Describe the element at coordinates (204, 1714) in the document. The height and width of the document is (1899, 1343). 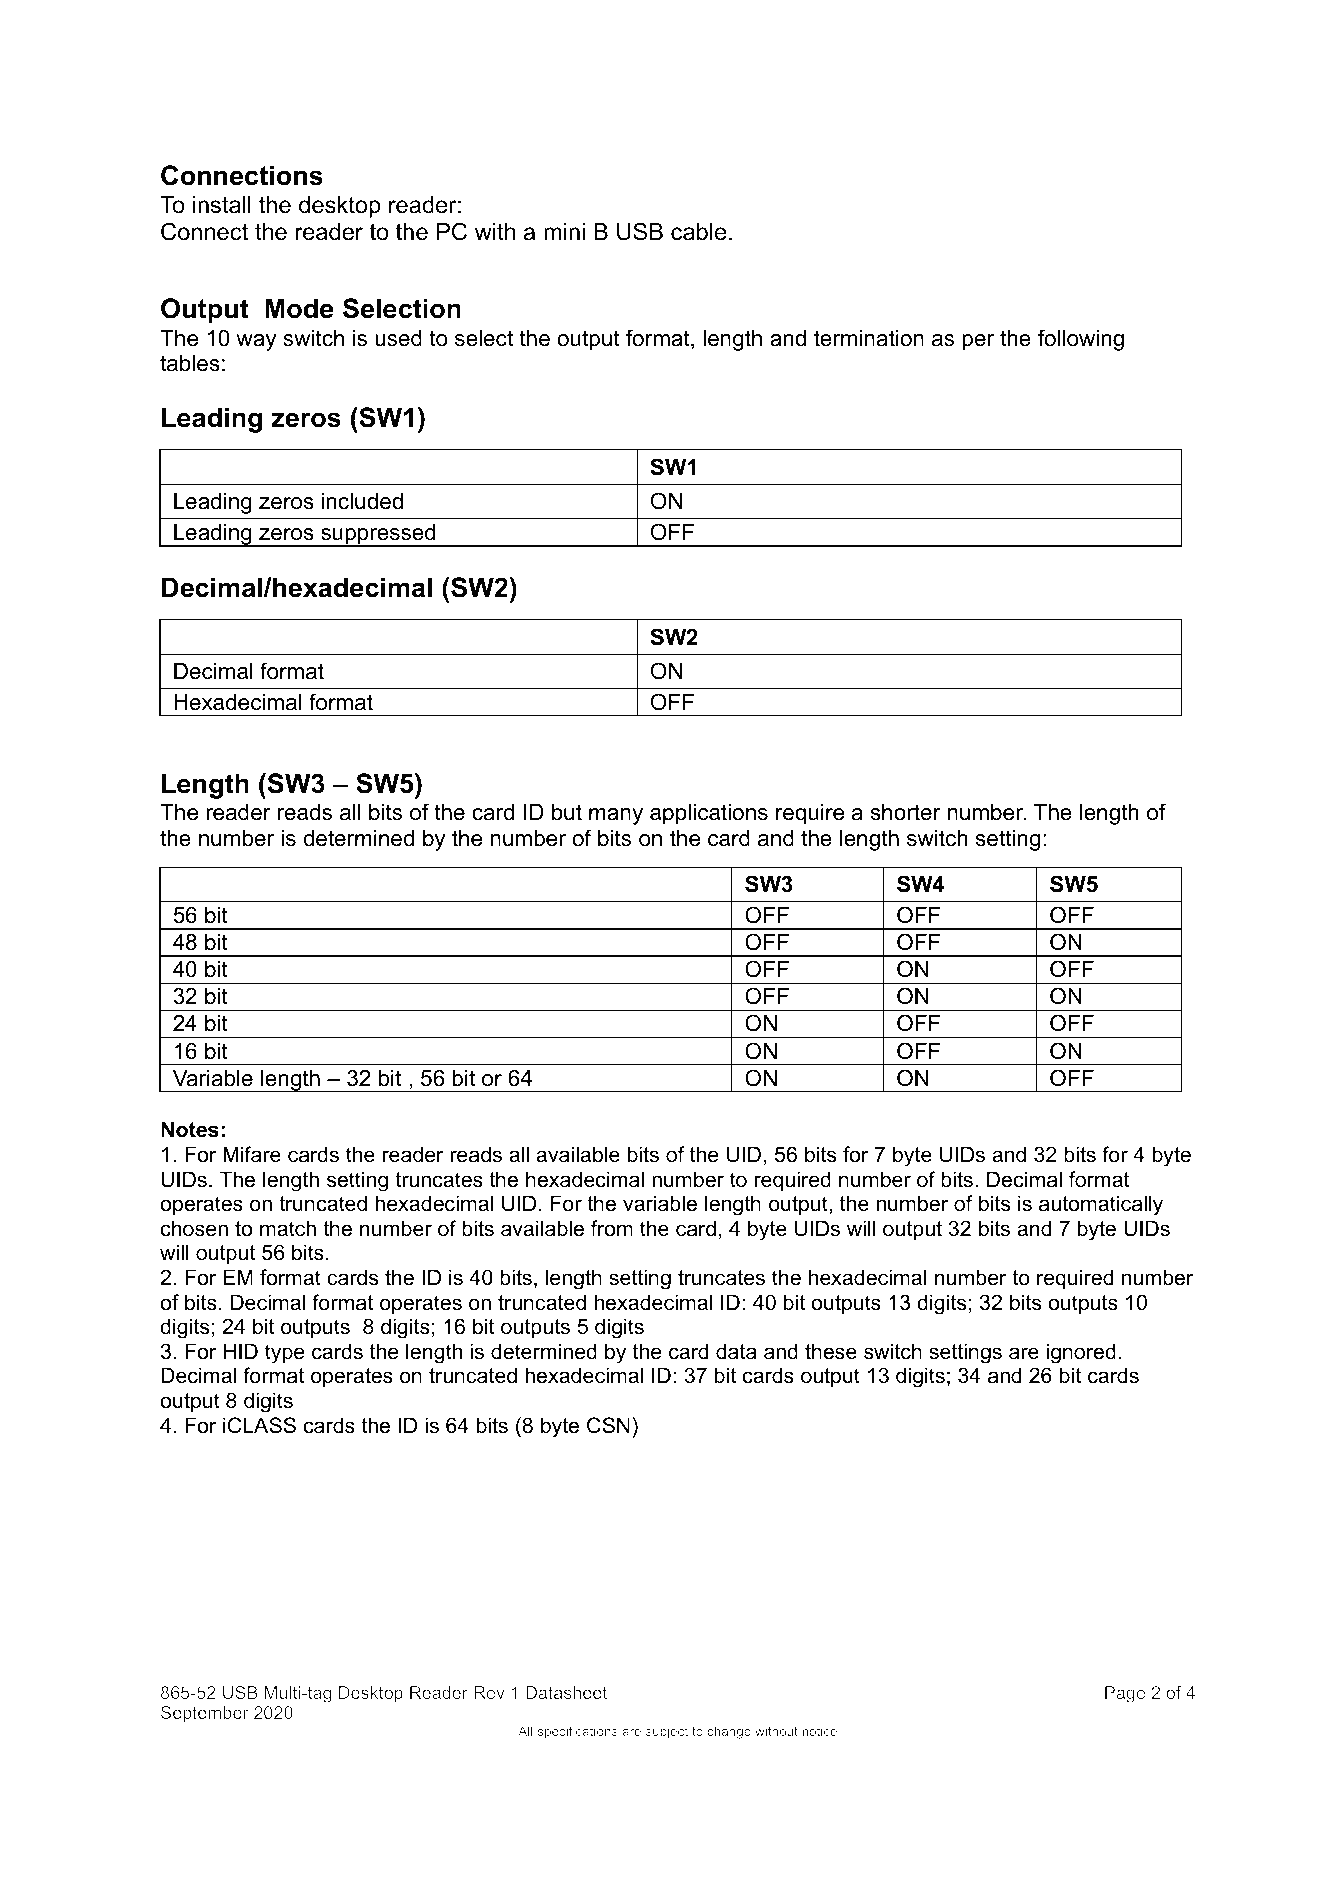
I see `September` at that location.
